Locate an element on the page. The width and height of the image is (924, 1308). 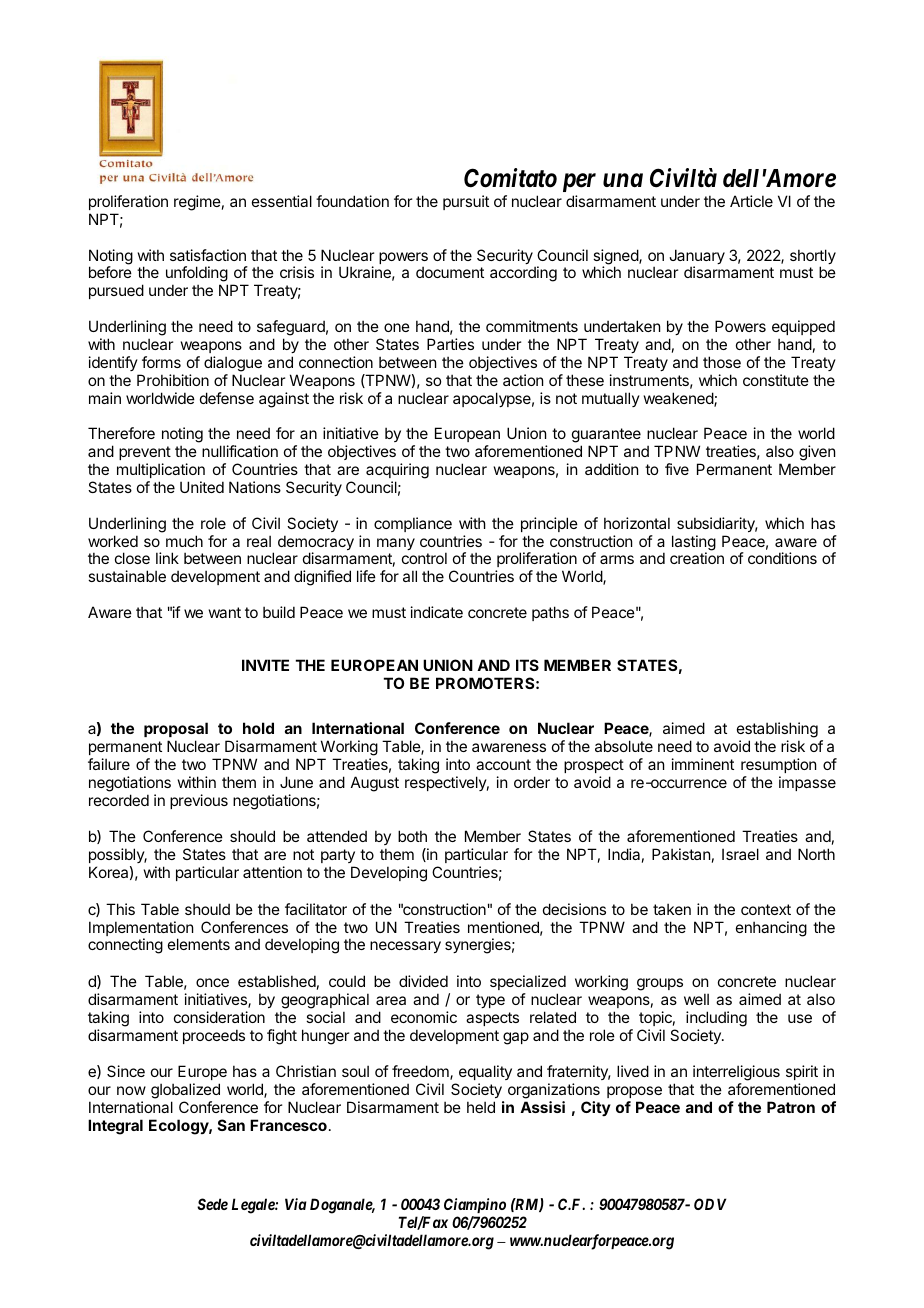
much is located at coordinates (184, 541).
